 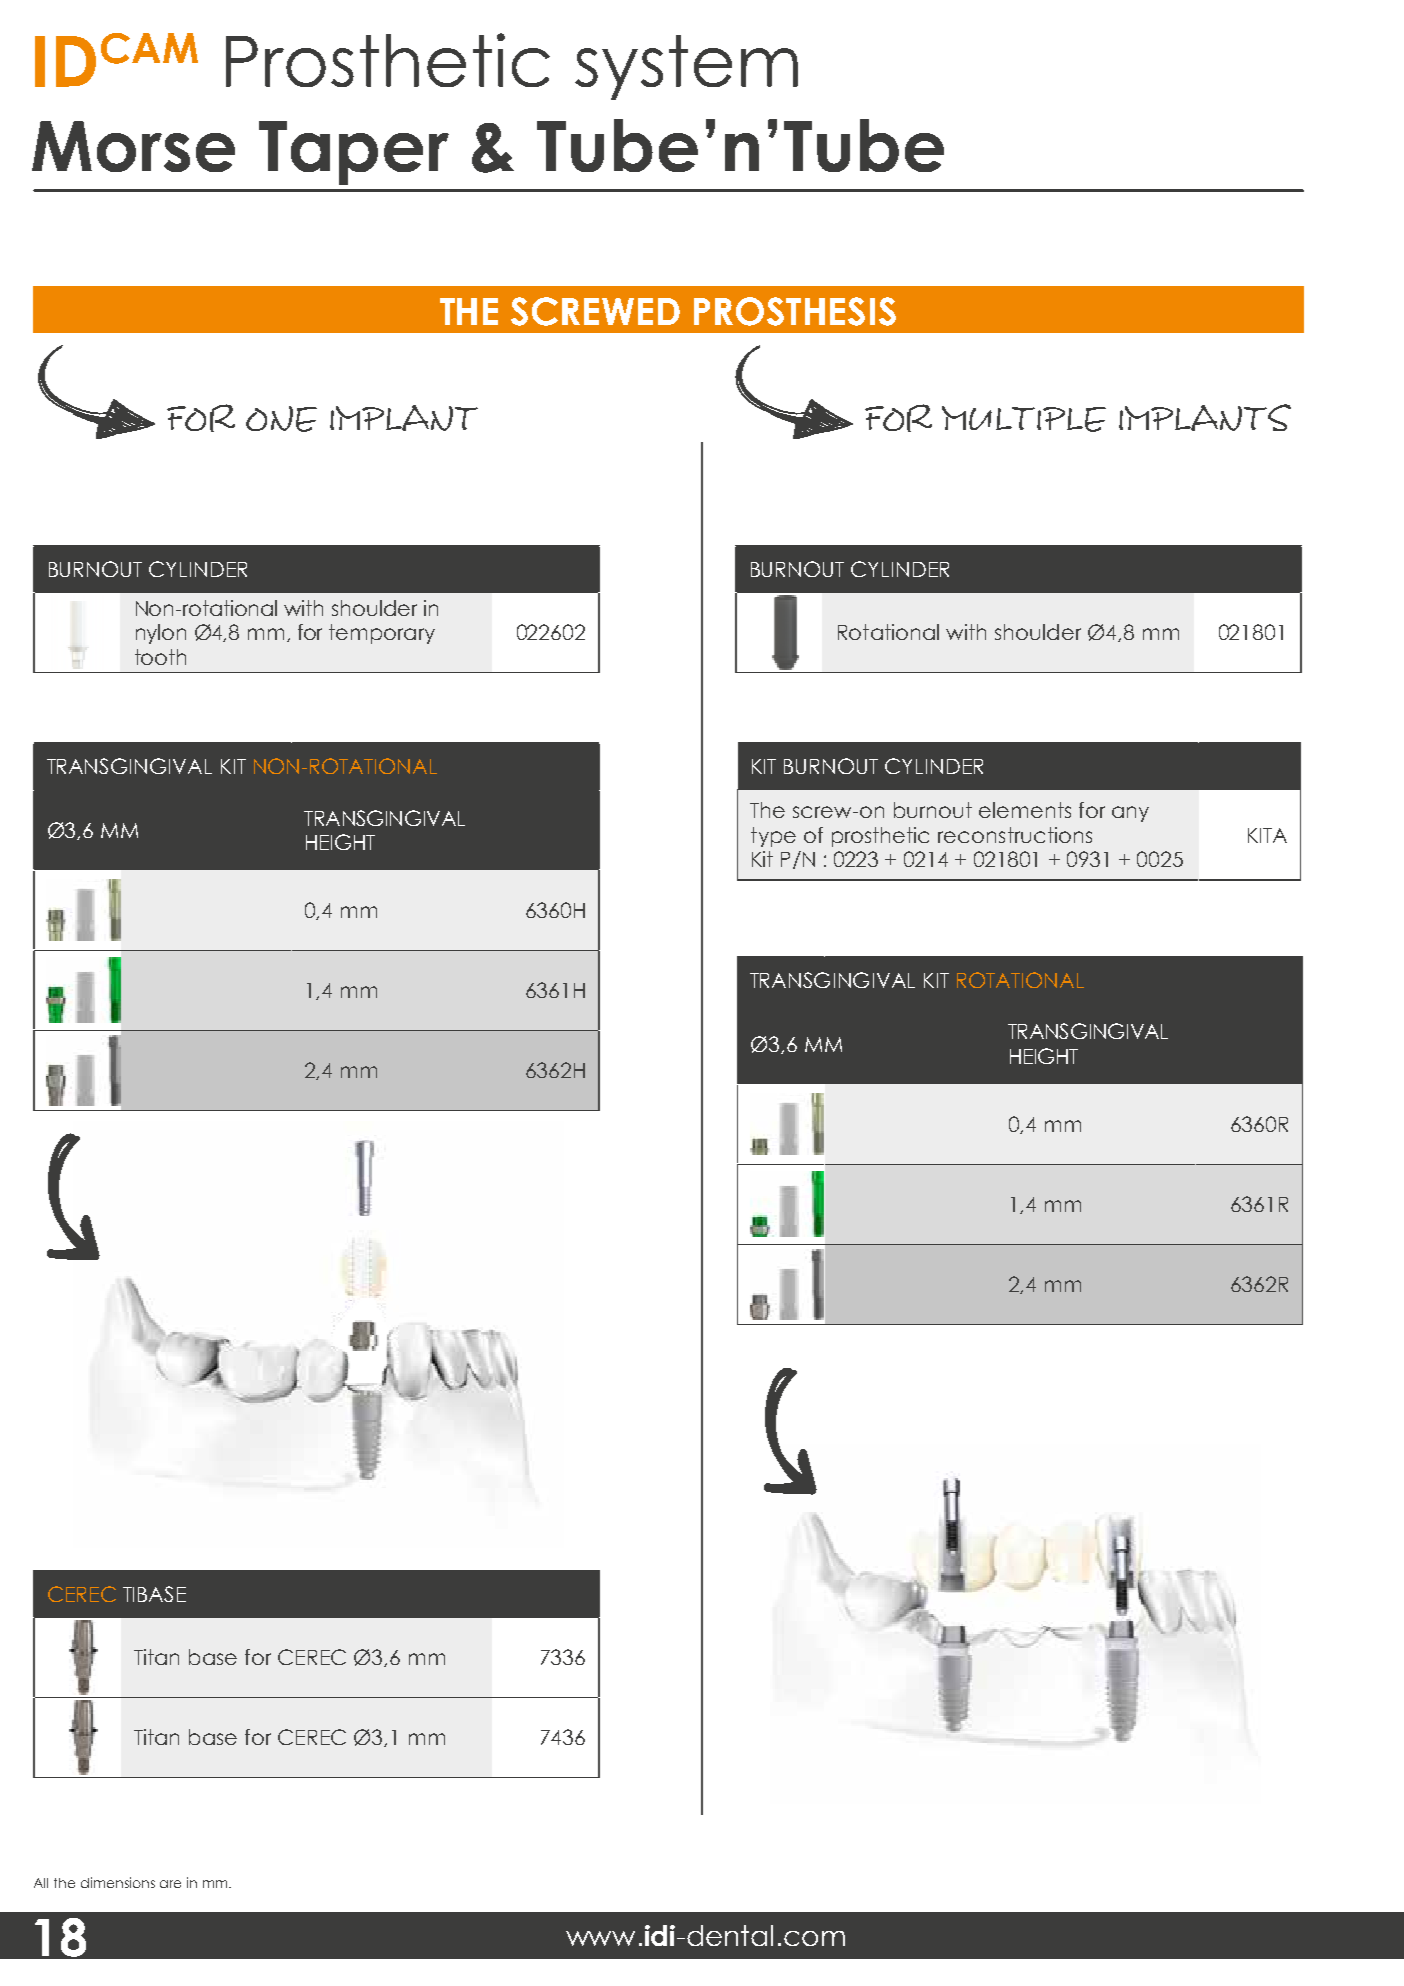 I want to click on are, so click(x=170, y=1884).
